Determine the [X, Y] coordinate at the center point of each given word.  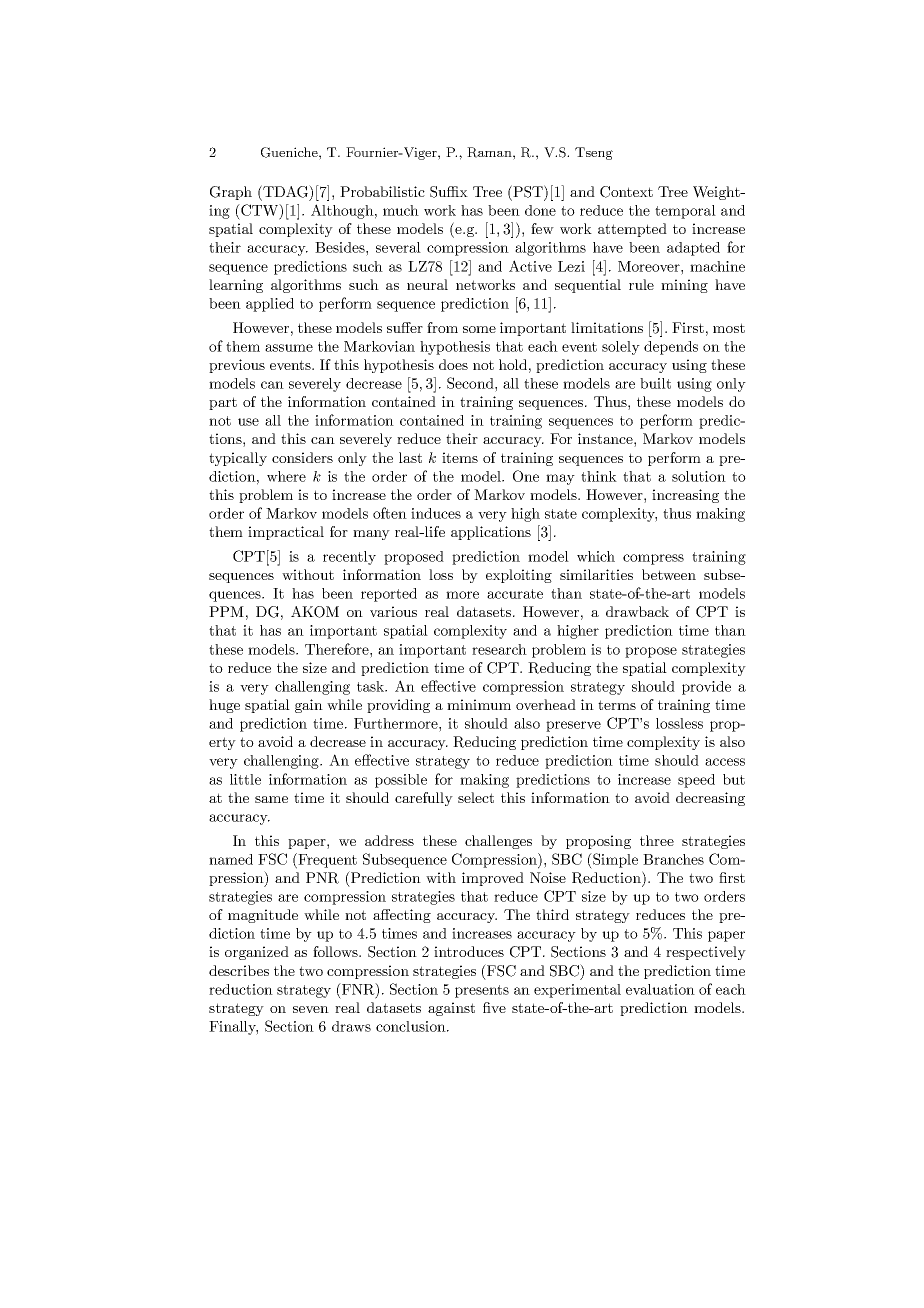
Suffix [449, 192]
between [669, 574]
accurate [515, 594]
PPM [226, 611]
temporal [685, 212]
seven [311, 1009]
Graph [231, 193]
